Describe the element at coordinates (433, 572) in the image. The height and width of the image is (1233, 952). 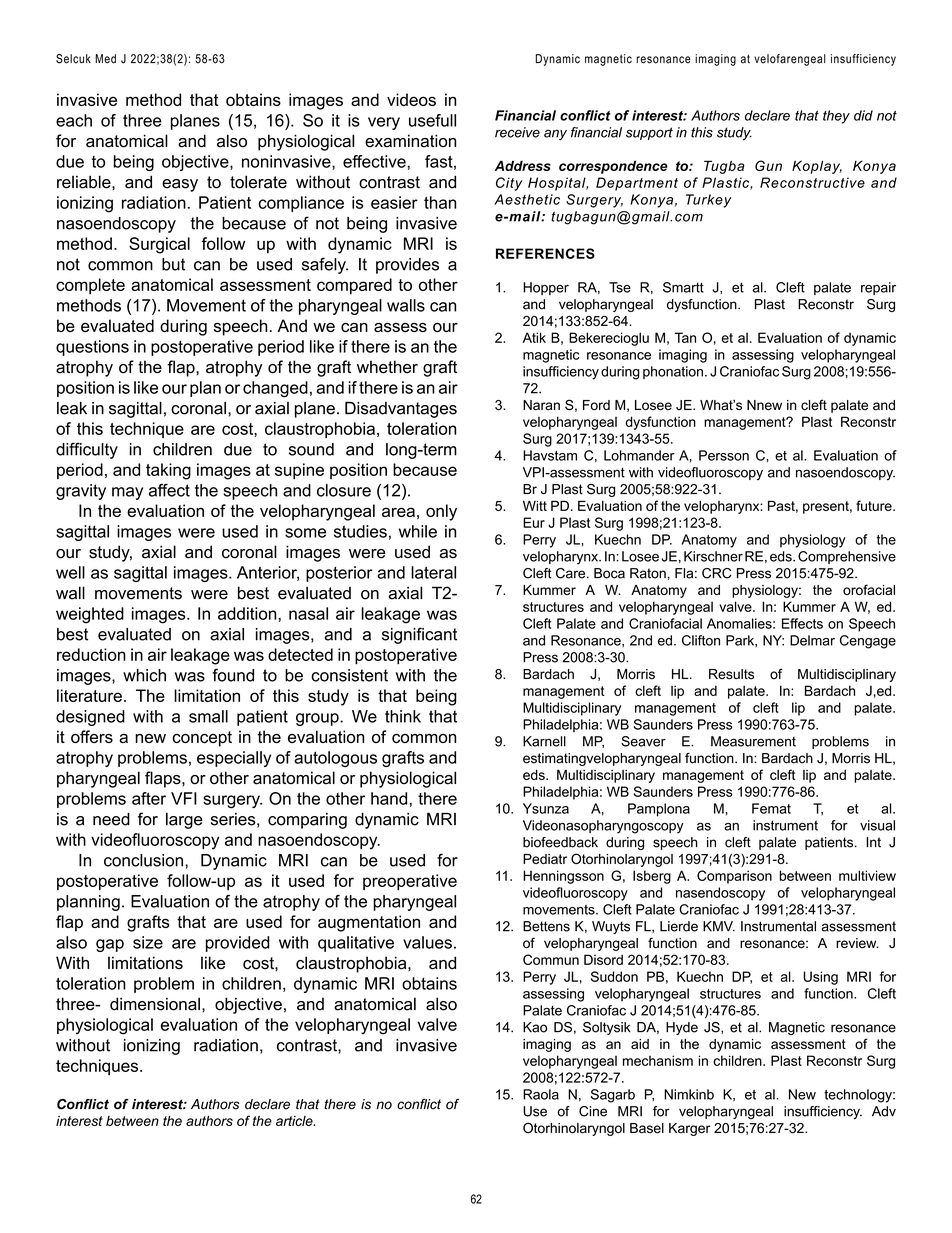
I see `lateral` at that location.
